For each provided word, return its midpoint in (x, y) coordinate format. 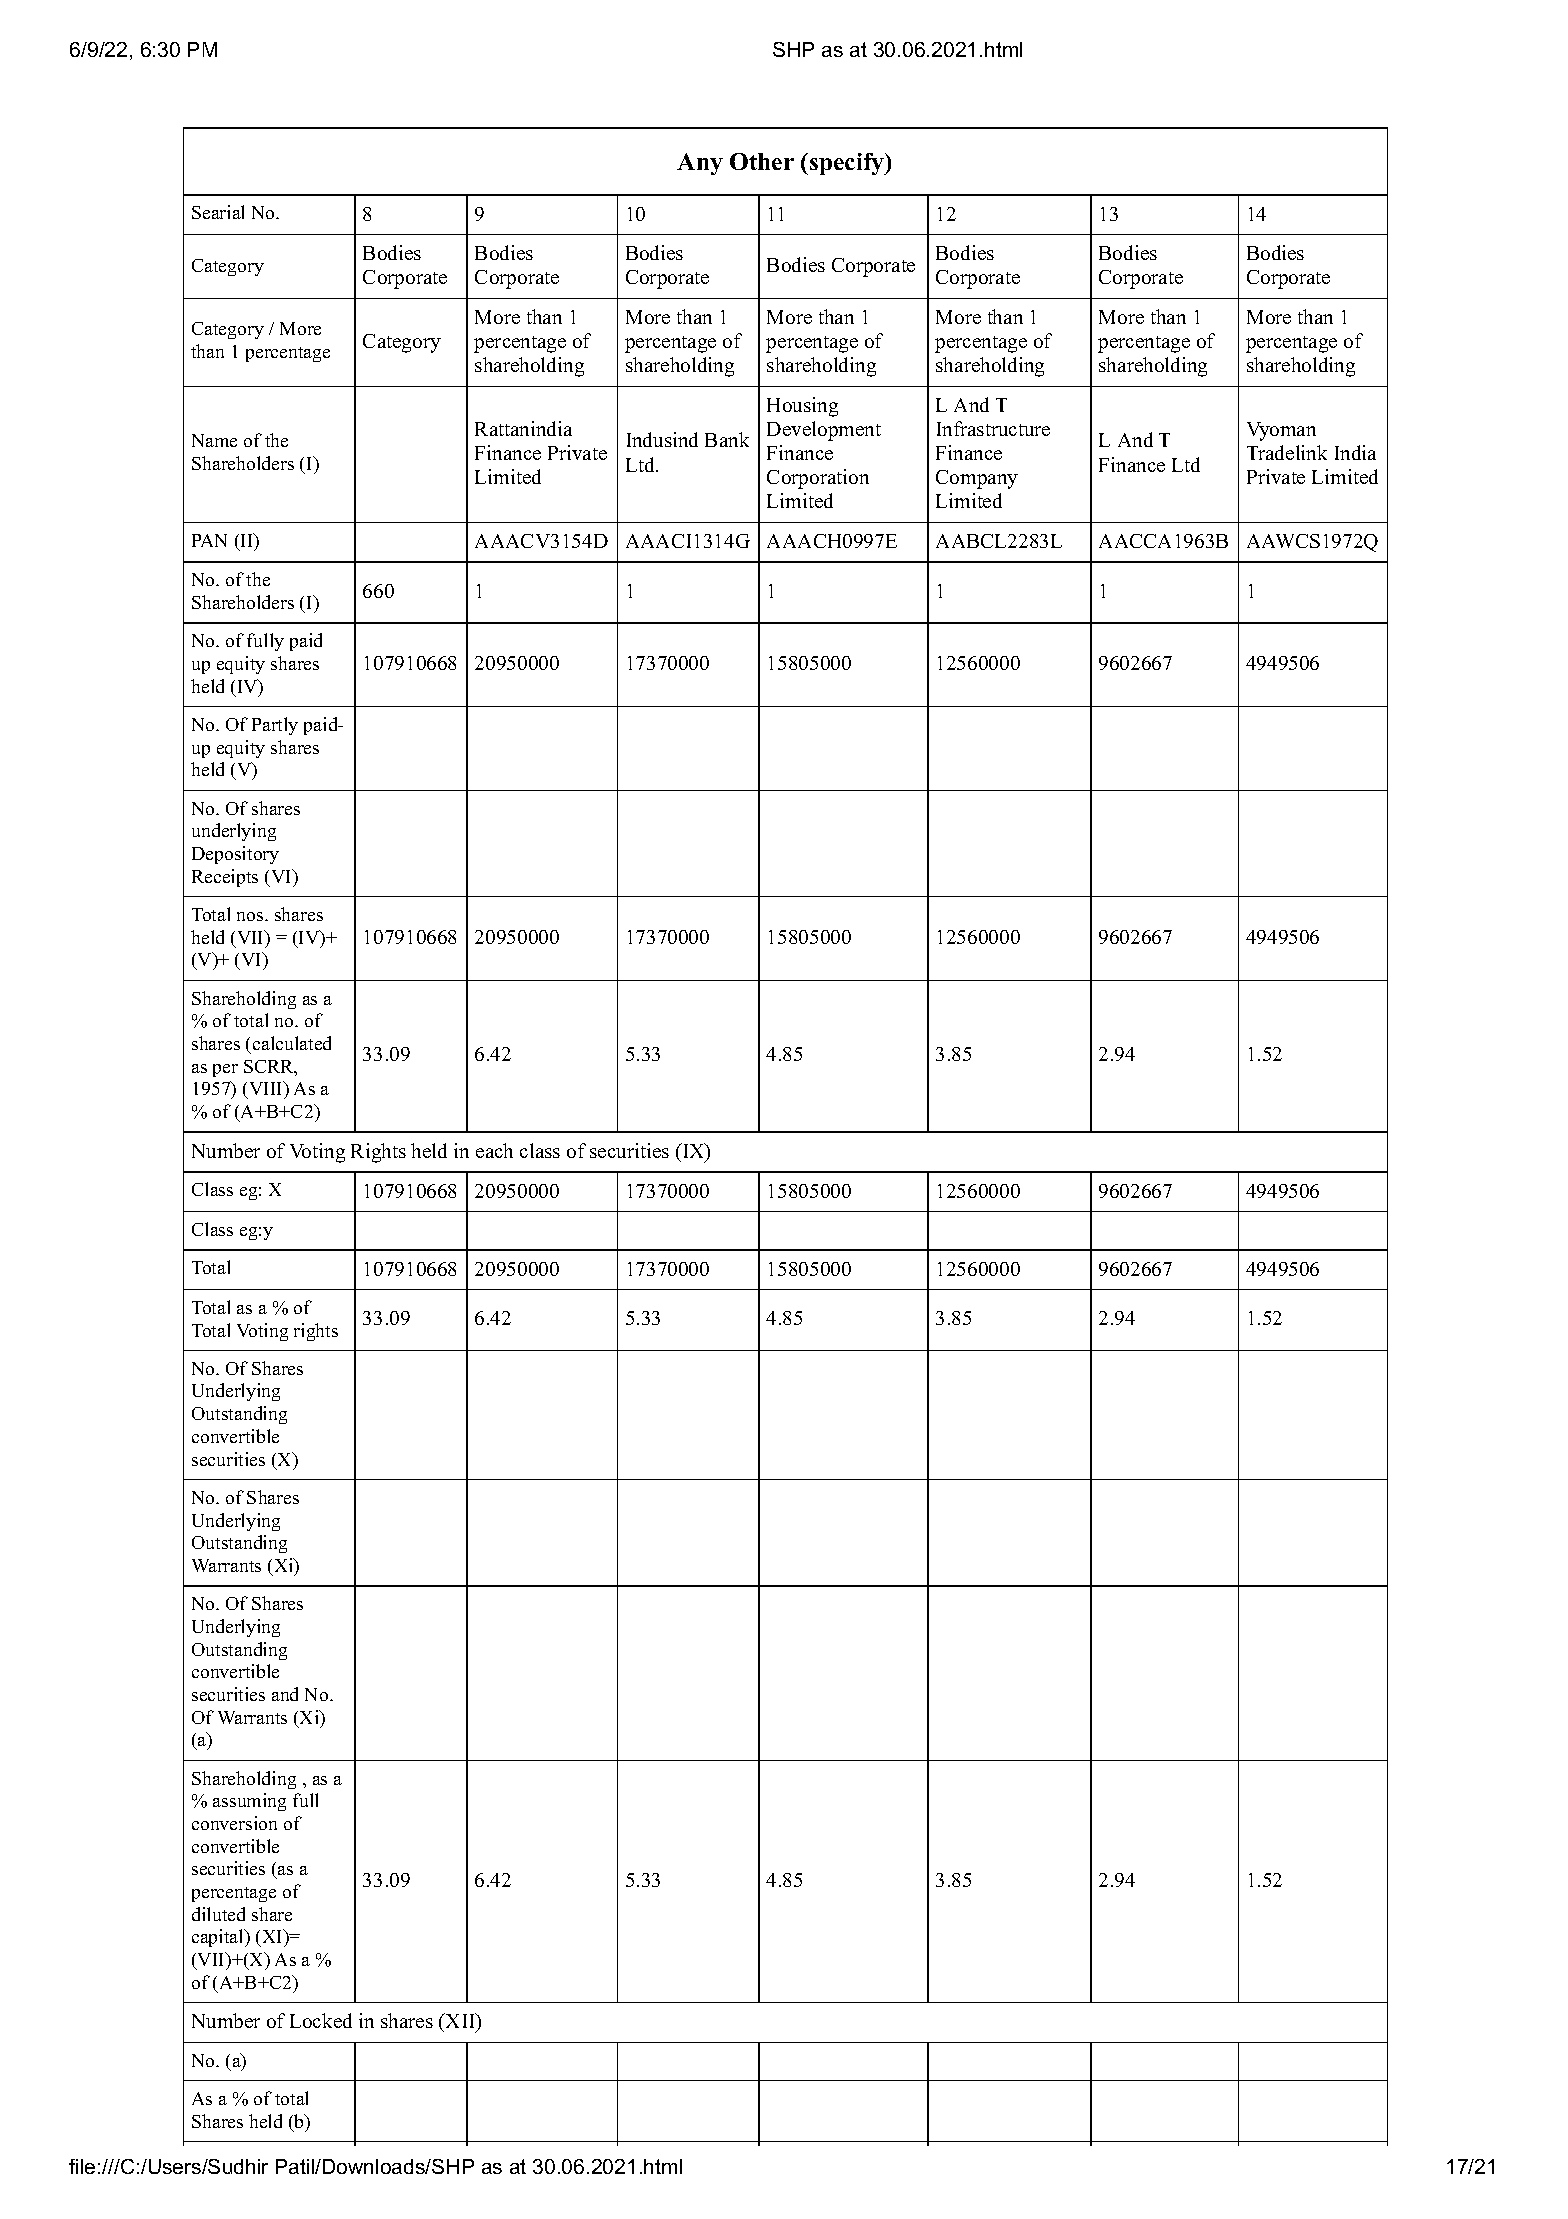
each (494, 1150)
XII (460, 2020)
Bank (727, 439)
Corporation (818, 479)
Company (977, 479)
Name (214, 440)
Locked (321, 2020)
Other (762, 161)
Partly (275, 726)
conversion (234, 1823)
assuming (249, 1802)
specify (848, 164)
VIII (266, 1090)
